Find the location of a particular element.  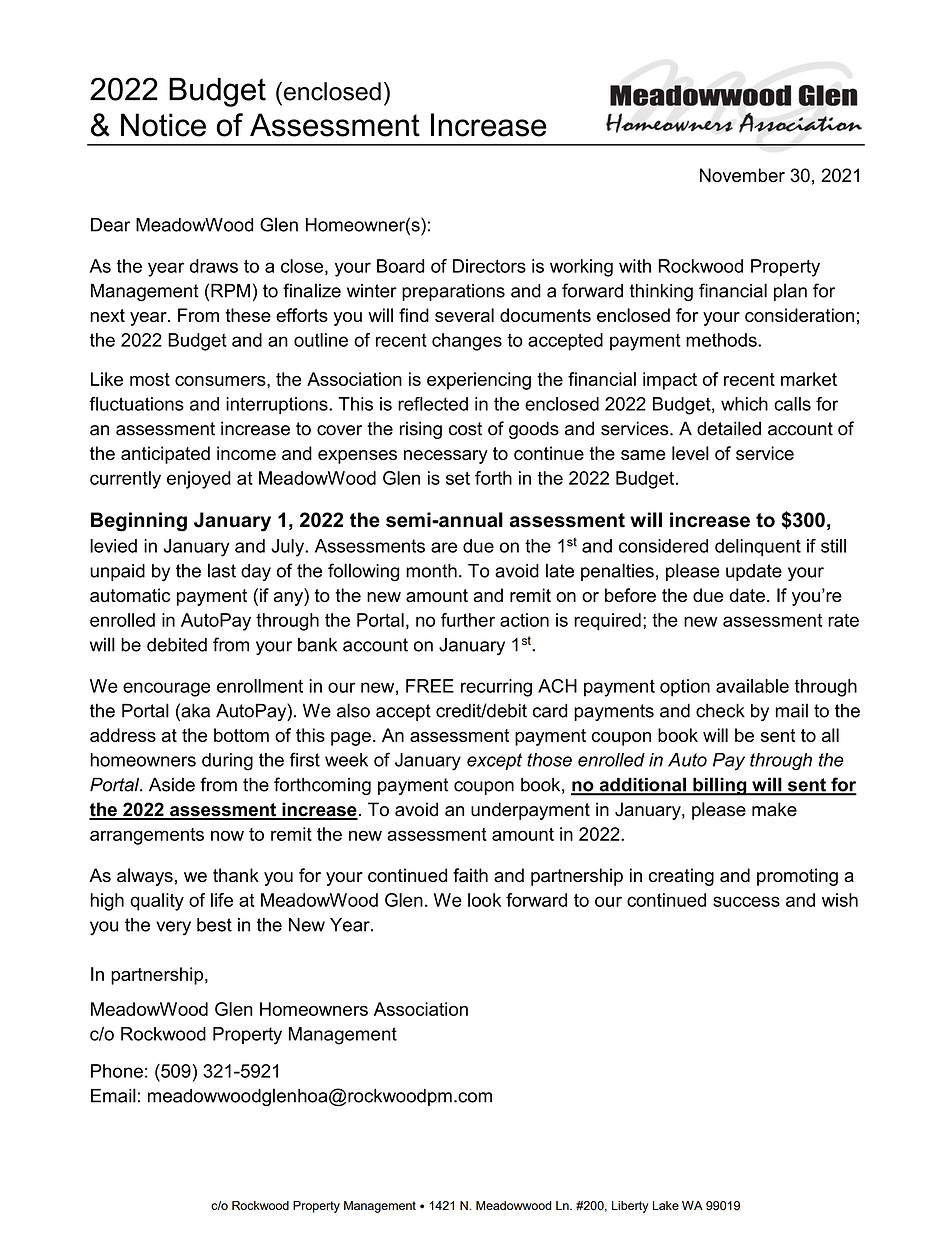

Phone is located at coordinates (117, 1071).
